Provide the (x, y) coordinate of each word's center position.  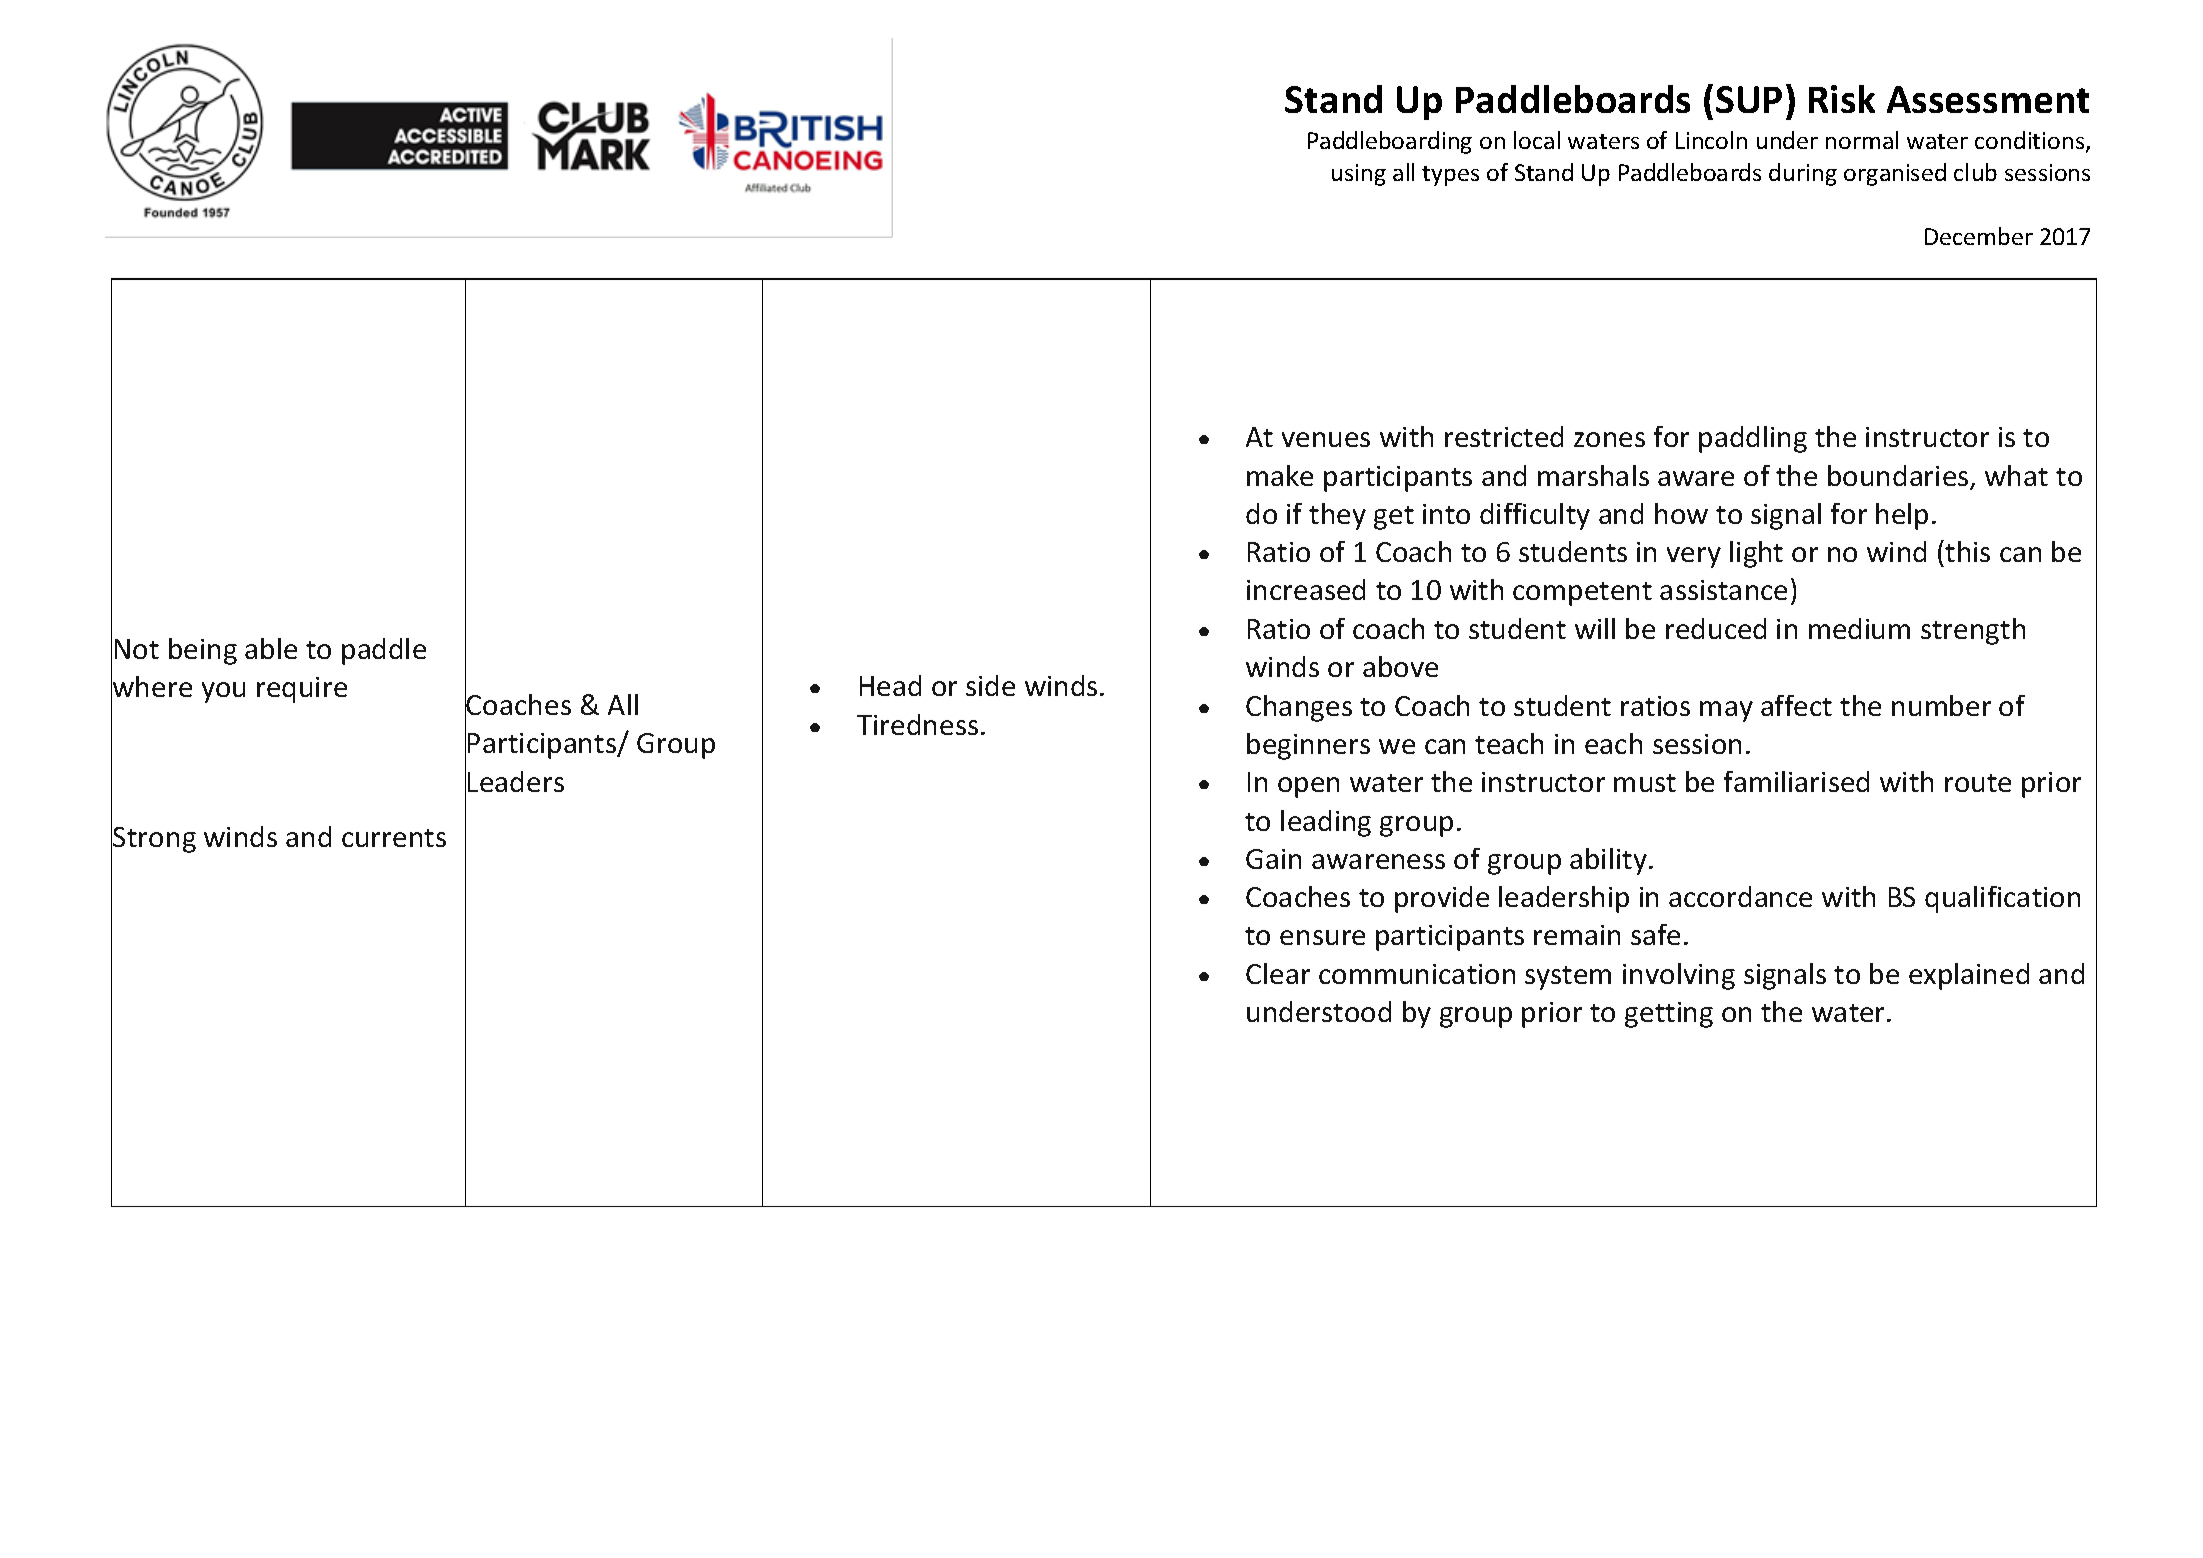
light (1756, 554)
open (1308, 787)
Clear (1278, 973)
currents (394, 838)
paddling (1753, 439)
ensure (1322, 937)
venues (1326, 439)
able (271, 648)
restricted (1504, 436)
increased (1306, 589)
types (1450, 176)
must (1645, 783)
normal (1862, 140)
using (1359, 175)
